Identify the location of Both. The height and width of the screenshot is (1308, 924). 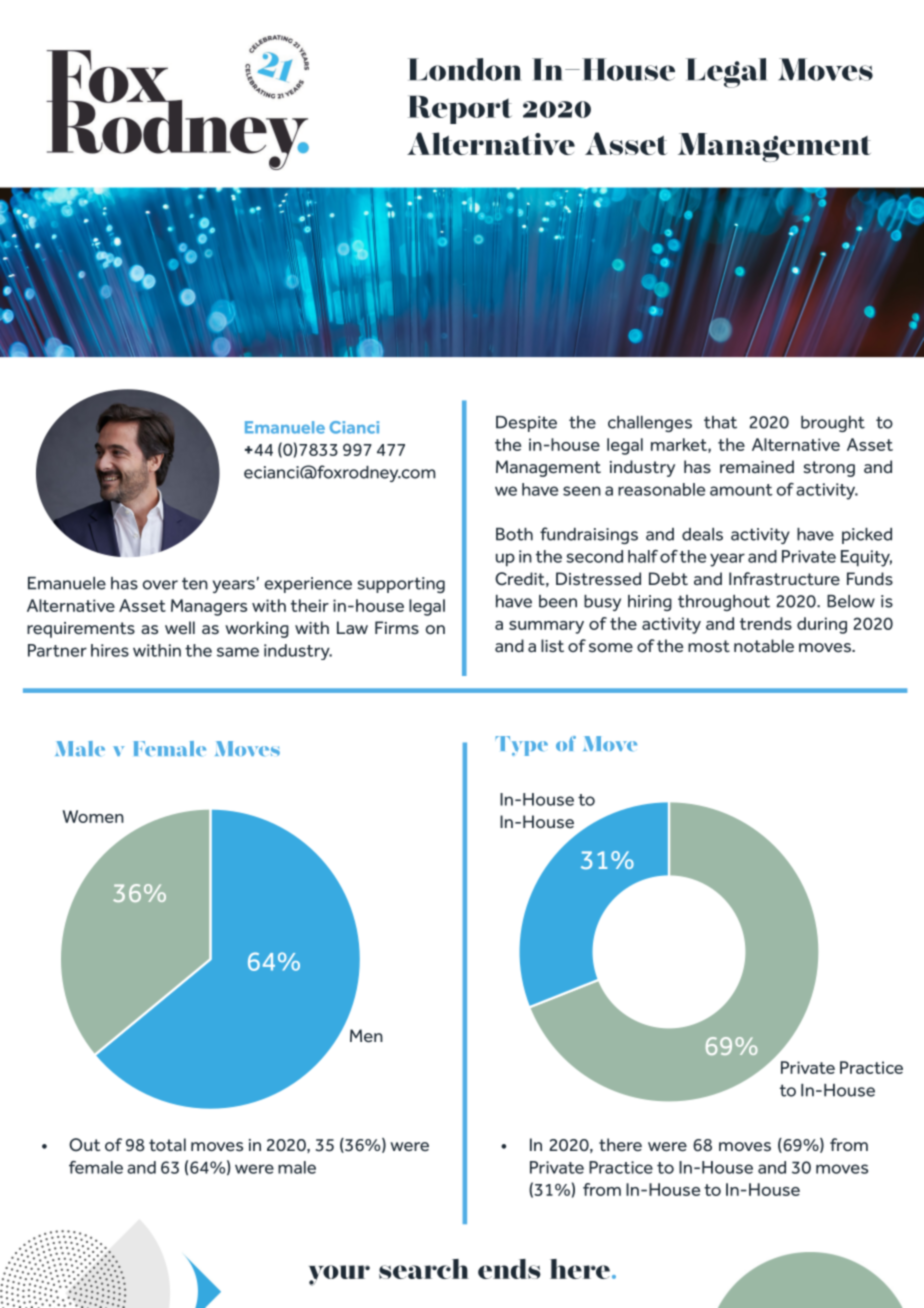
(514, 534).
